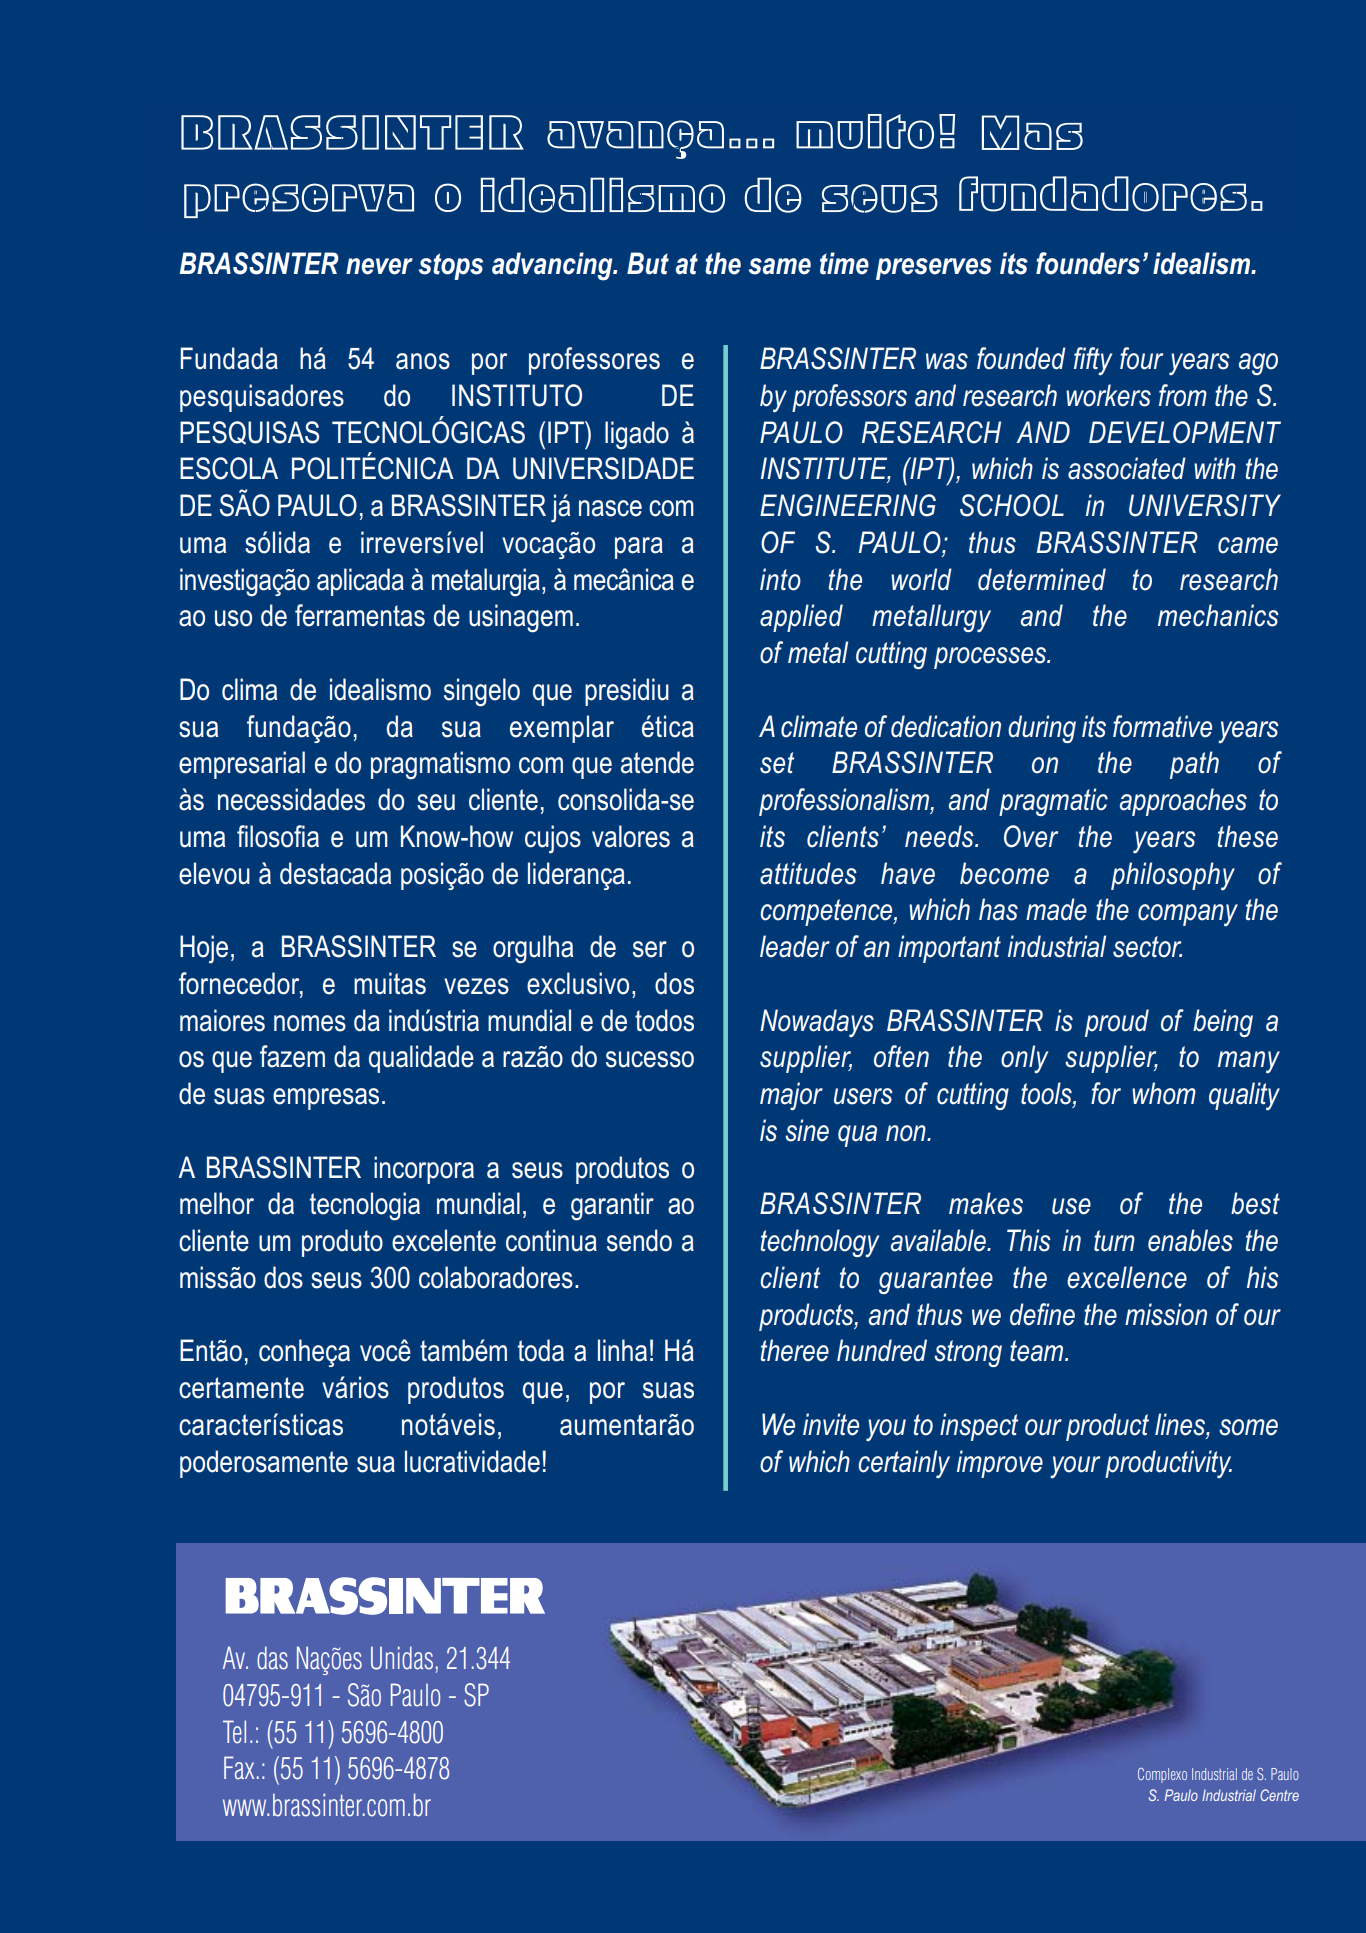 The height and width of the image is (1933, 1366). Describe the element at coordinates (1141, 358) in the image. I see `four` at that location.
